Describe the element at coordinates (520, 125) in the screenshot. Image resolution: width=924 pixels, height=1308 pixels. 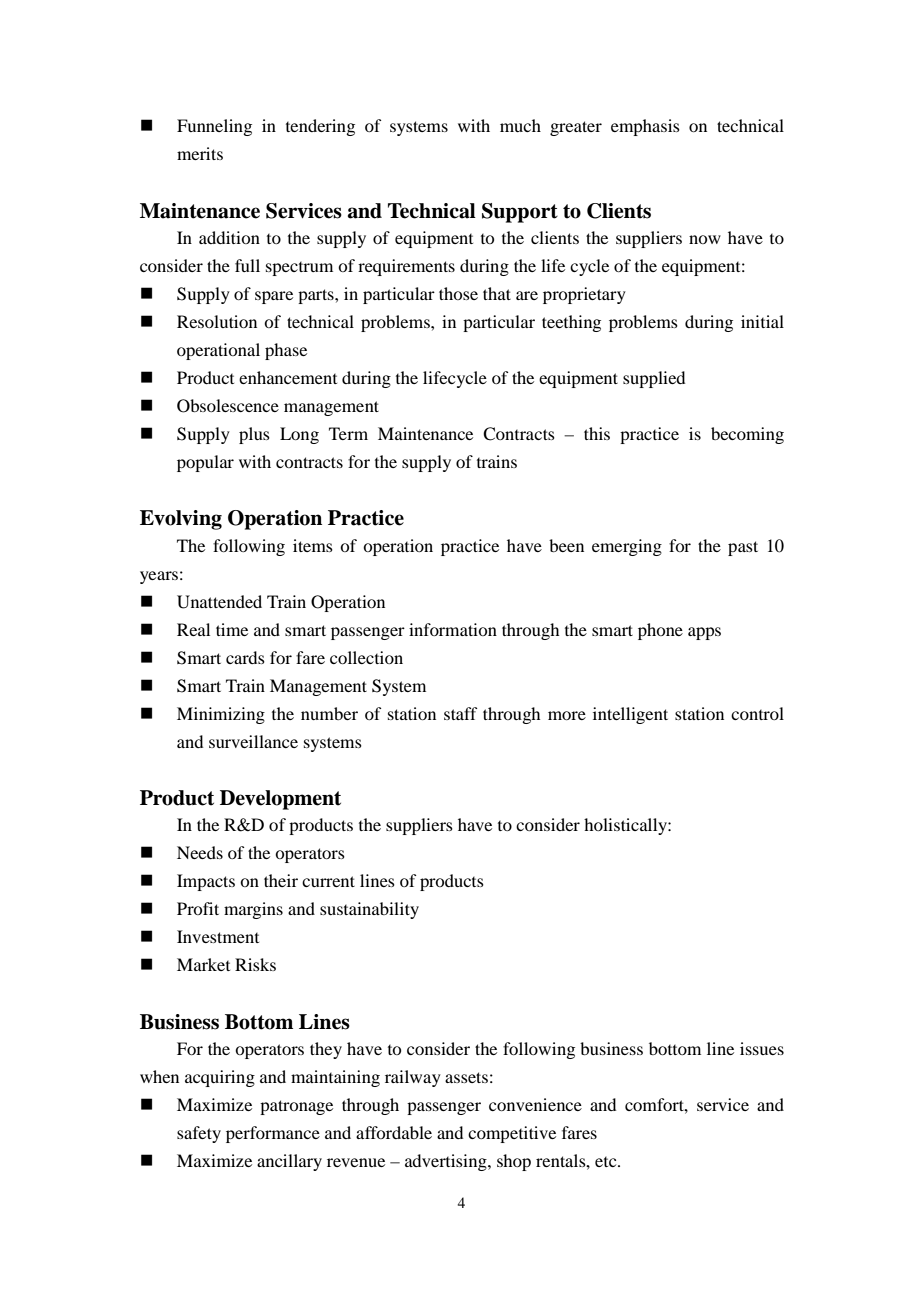
I see `much` at that location.
